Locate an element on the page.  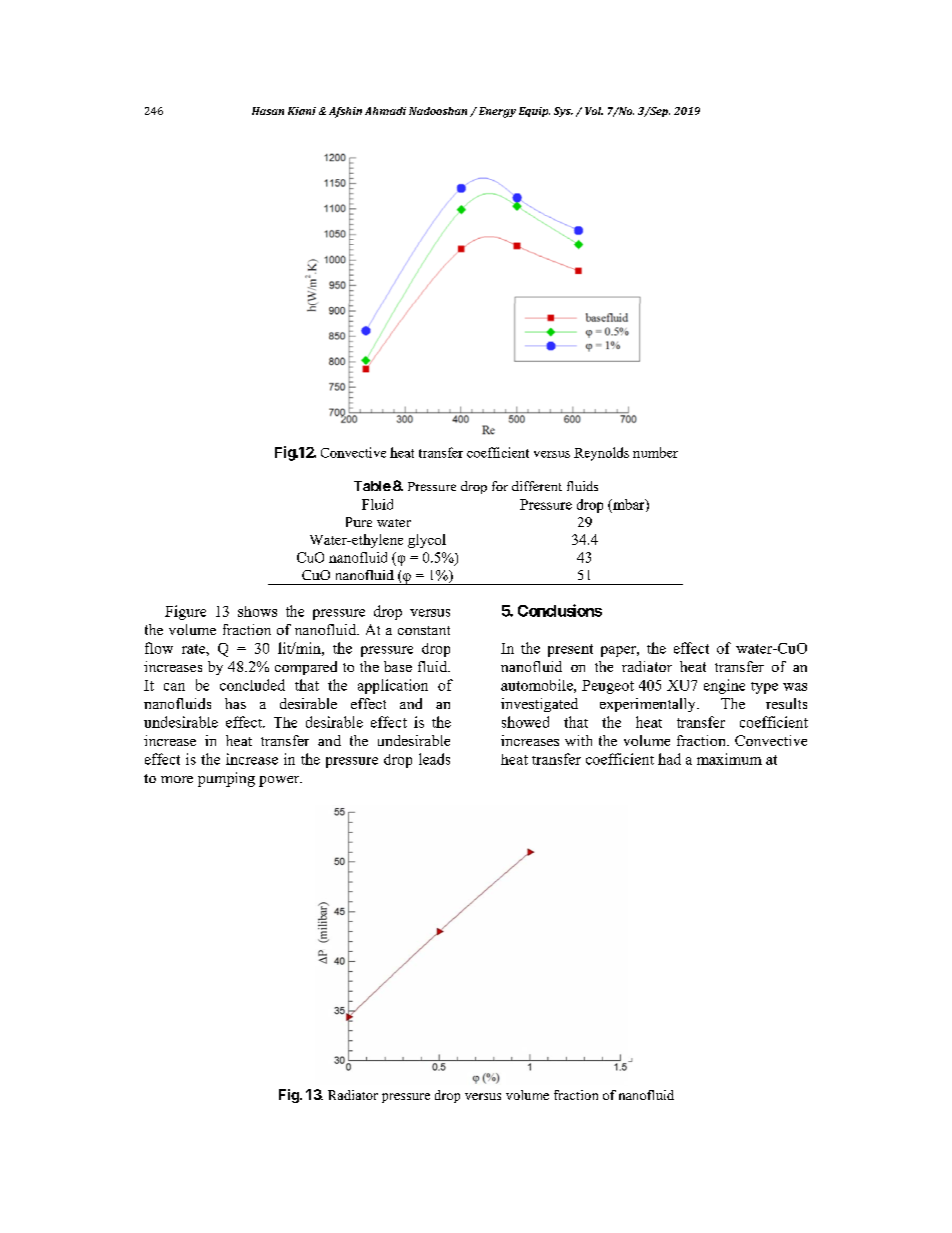
maximum is located at coordinates (729, 759).
